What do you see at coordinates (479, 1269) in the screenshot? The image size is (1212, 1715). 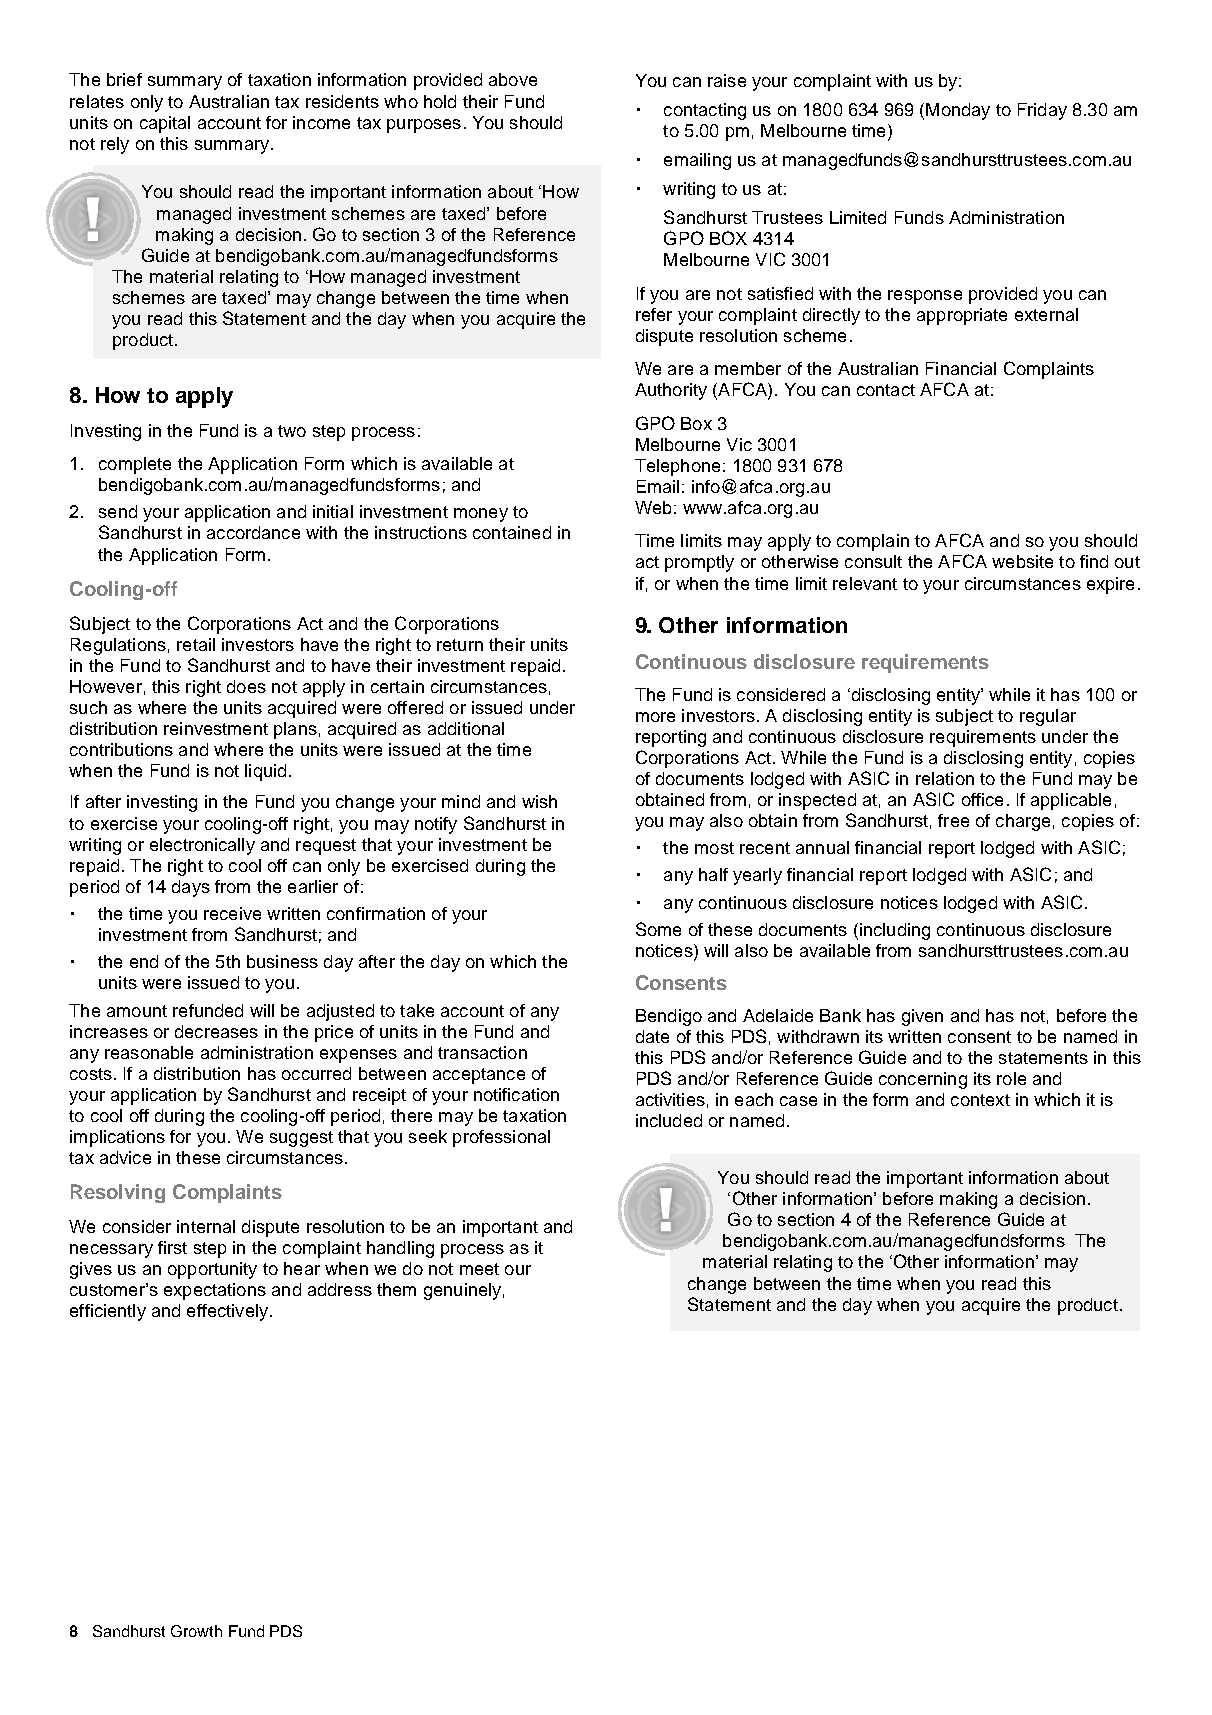 I see `meet` at bounding box center [479, 1269].
